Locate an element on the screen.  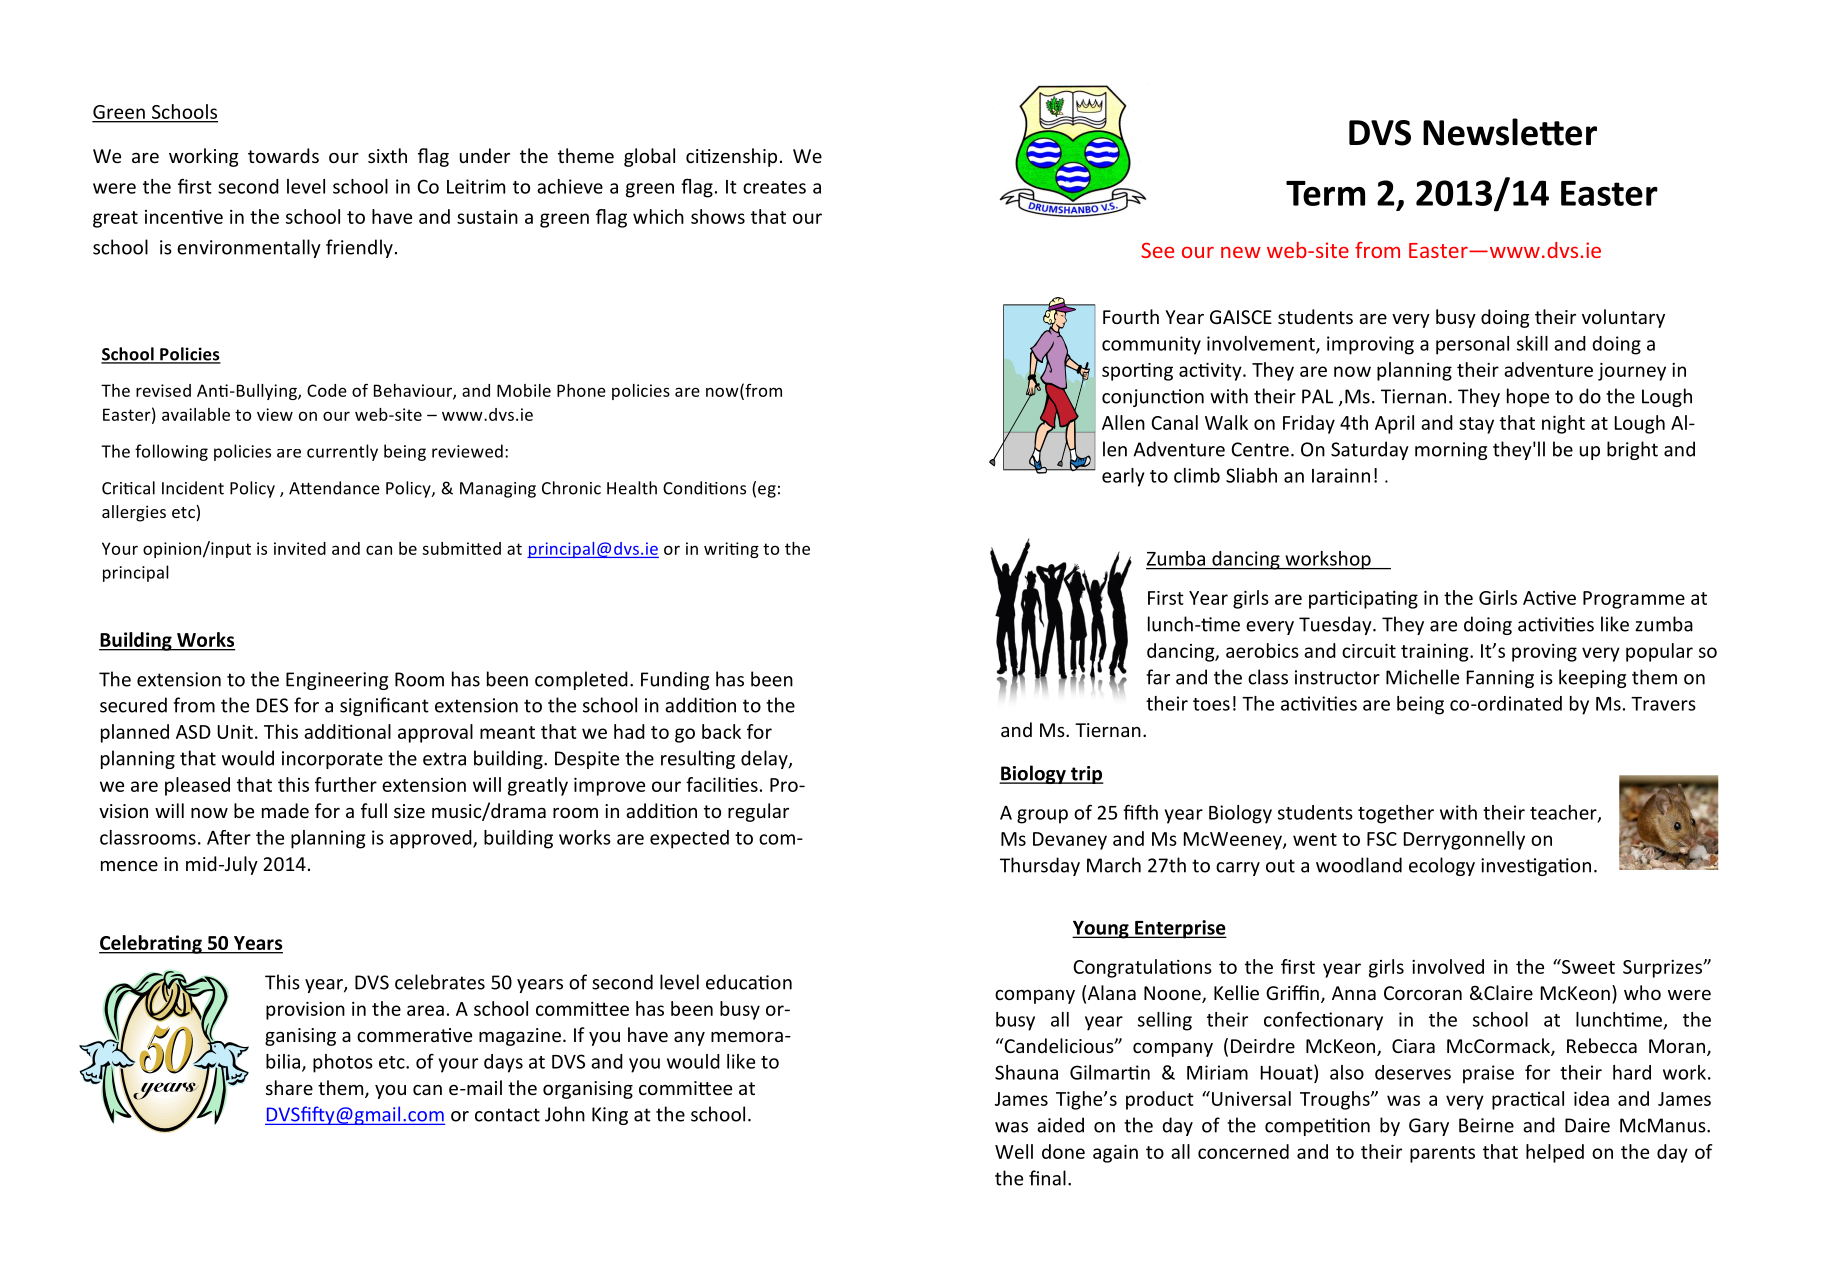
Code is located at coordinates (327, 390).
